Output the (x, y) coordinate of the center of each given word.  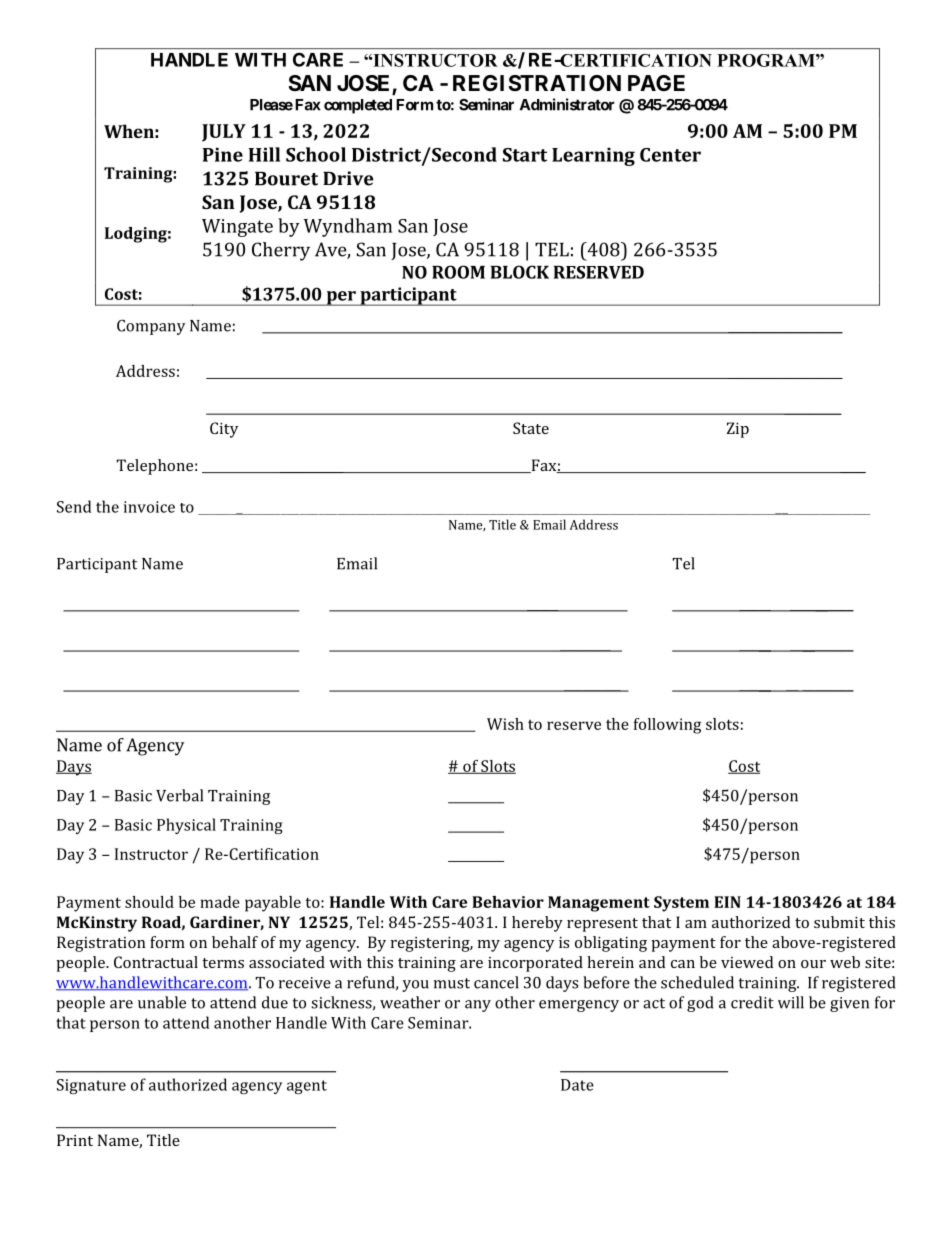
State (531, 428)
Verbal (179, 795)
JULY (224, 133)
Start (525, 155)
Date (577, 1085)
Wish (505, 724)
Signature (91, 1086)
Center (670, 155)
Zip (738, 430)
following (667, 726)
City (224, 430)
